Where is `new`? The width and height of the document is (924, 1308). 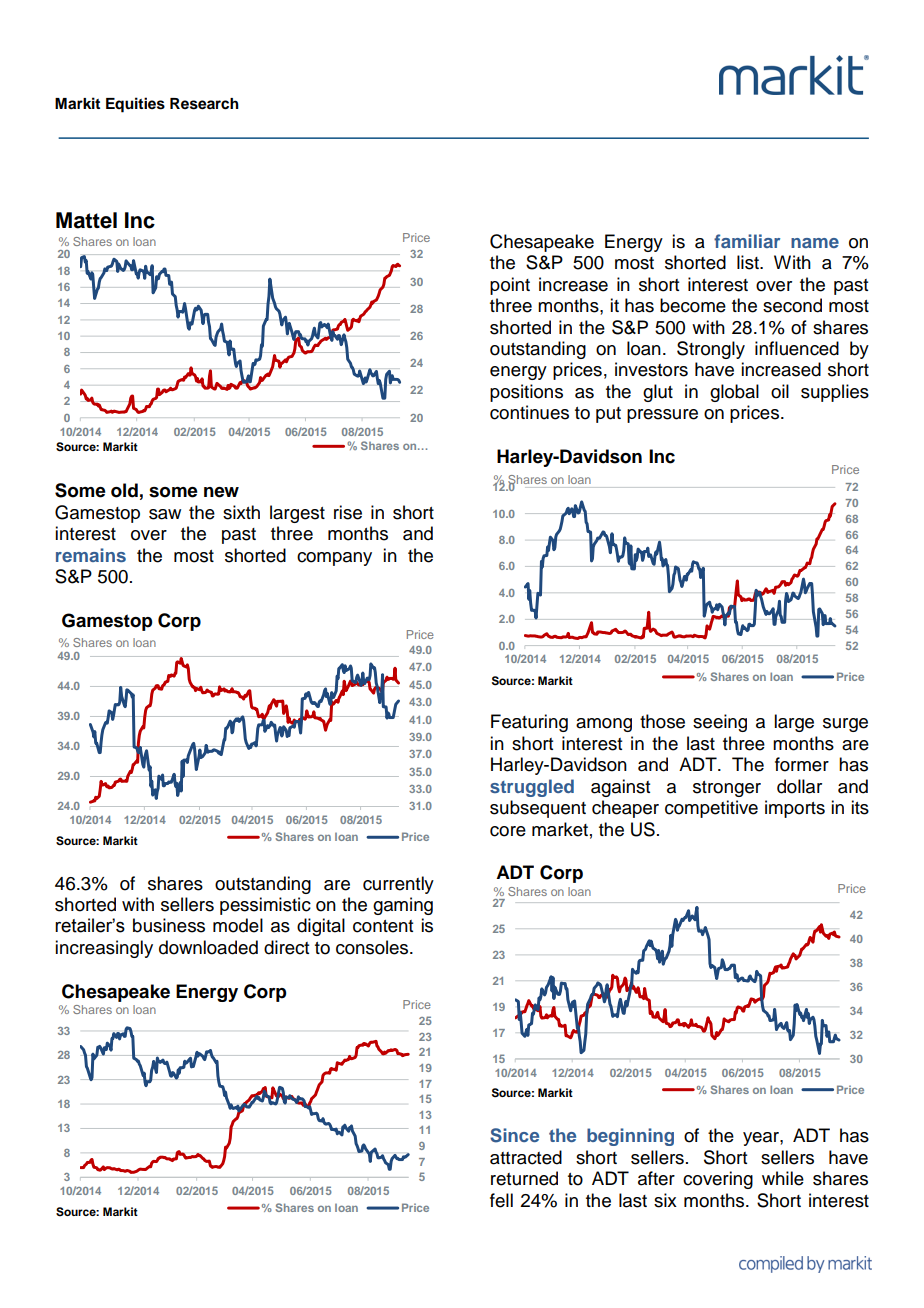
new is located at coordinates (221, 492).
